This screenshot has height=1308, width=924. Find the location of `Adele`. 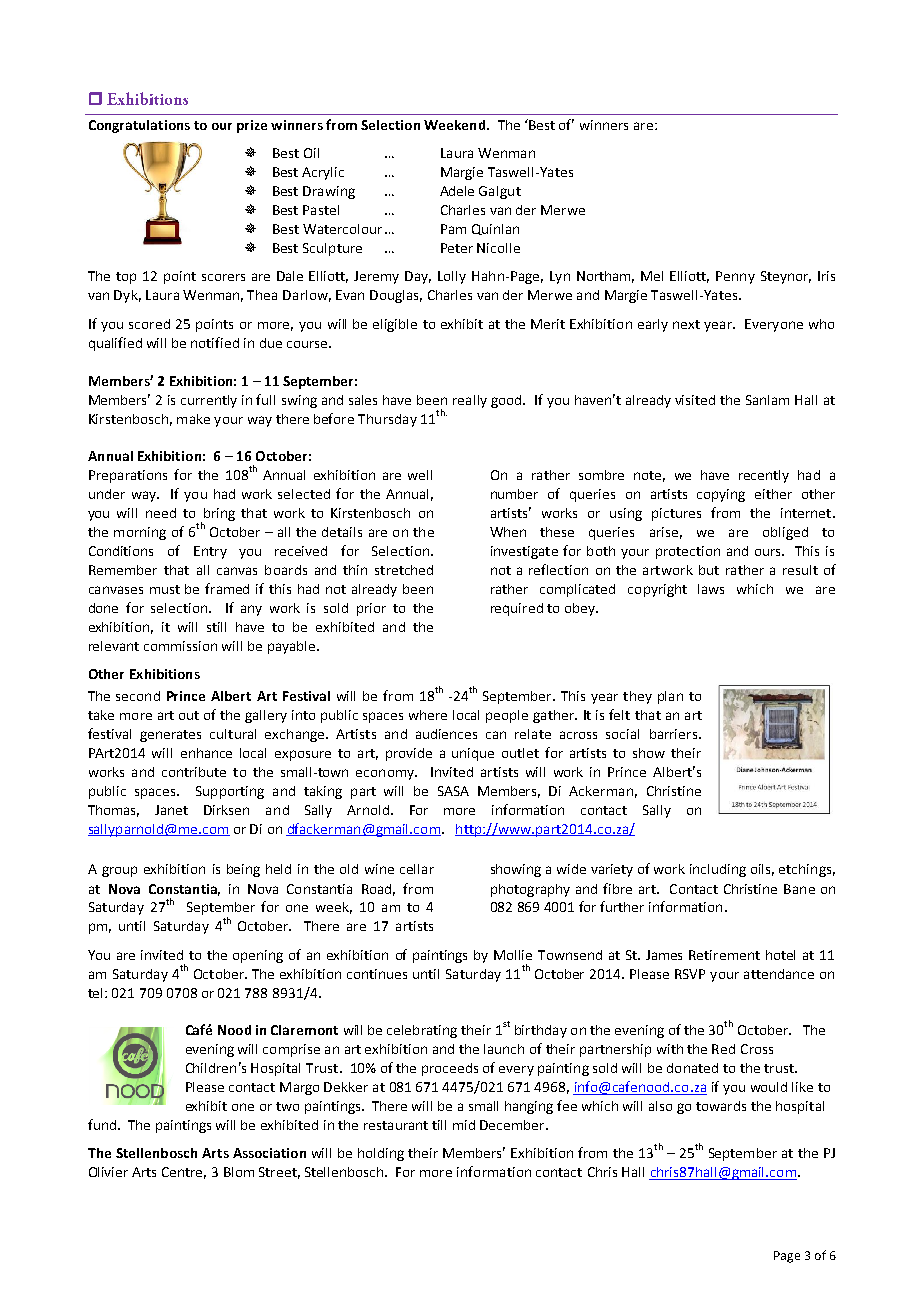

Adele is located at coordinates (457, 191).
